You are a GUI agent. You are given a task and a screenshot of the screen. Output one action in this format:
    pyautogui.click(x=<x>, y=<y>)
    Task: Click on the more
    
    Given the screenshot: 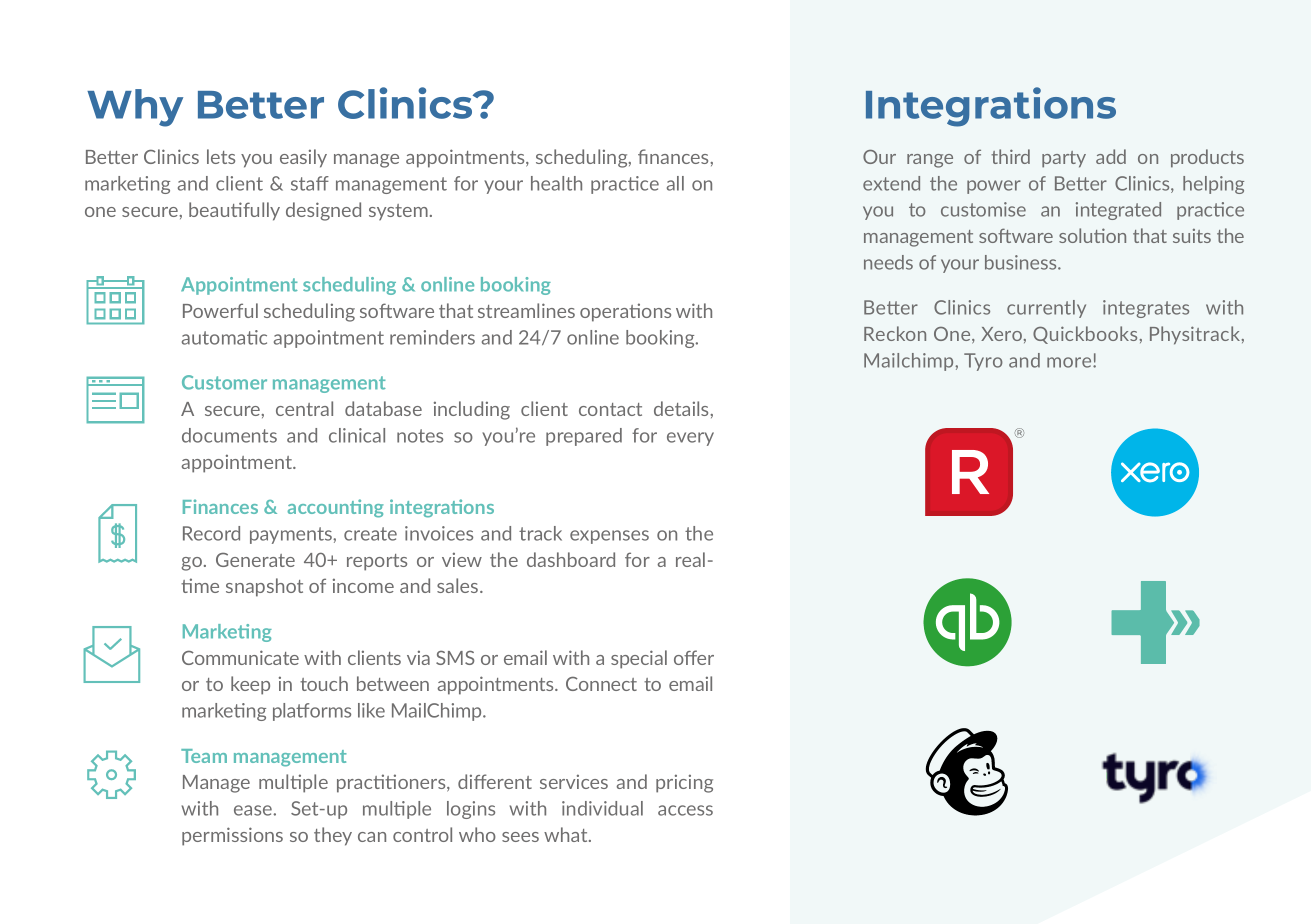 What is the action you would take?
    pyautogui.click(x=1070, y=362)
